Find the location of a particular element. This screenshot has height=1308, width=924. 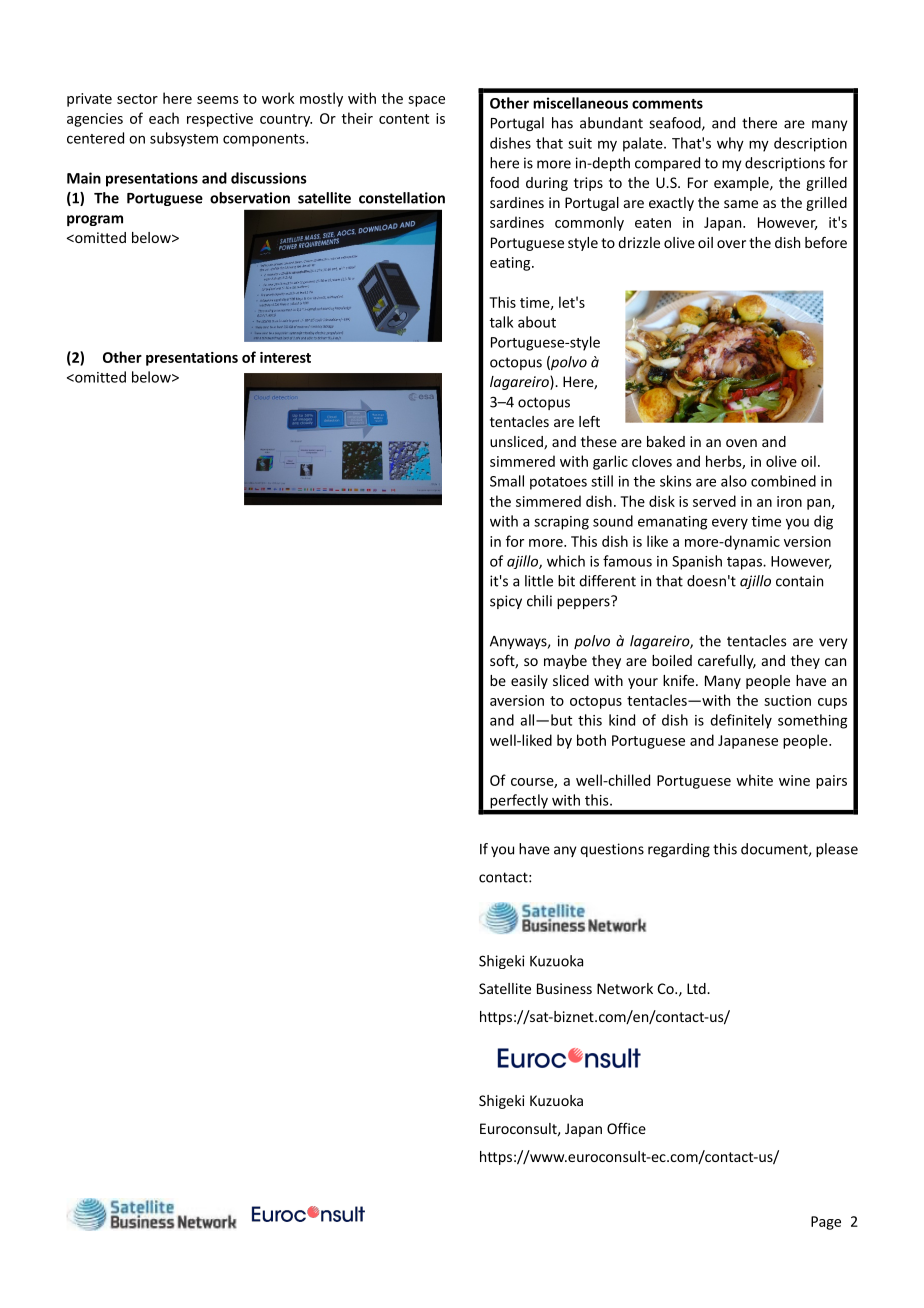

Business is located at coordinates (564, 988).
